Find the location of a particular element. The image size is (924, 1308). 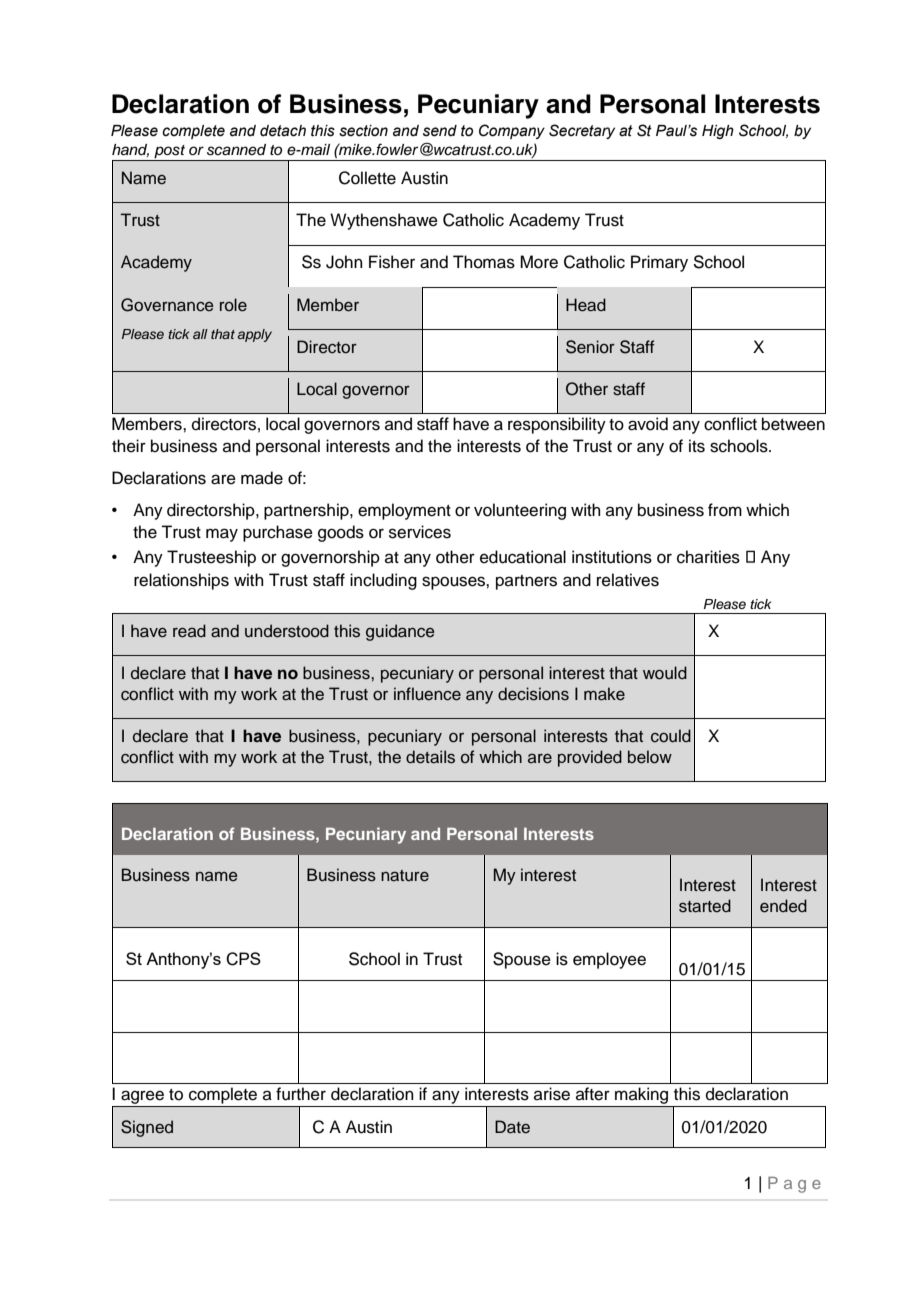

High is located at coordinates (718, 132).
